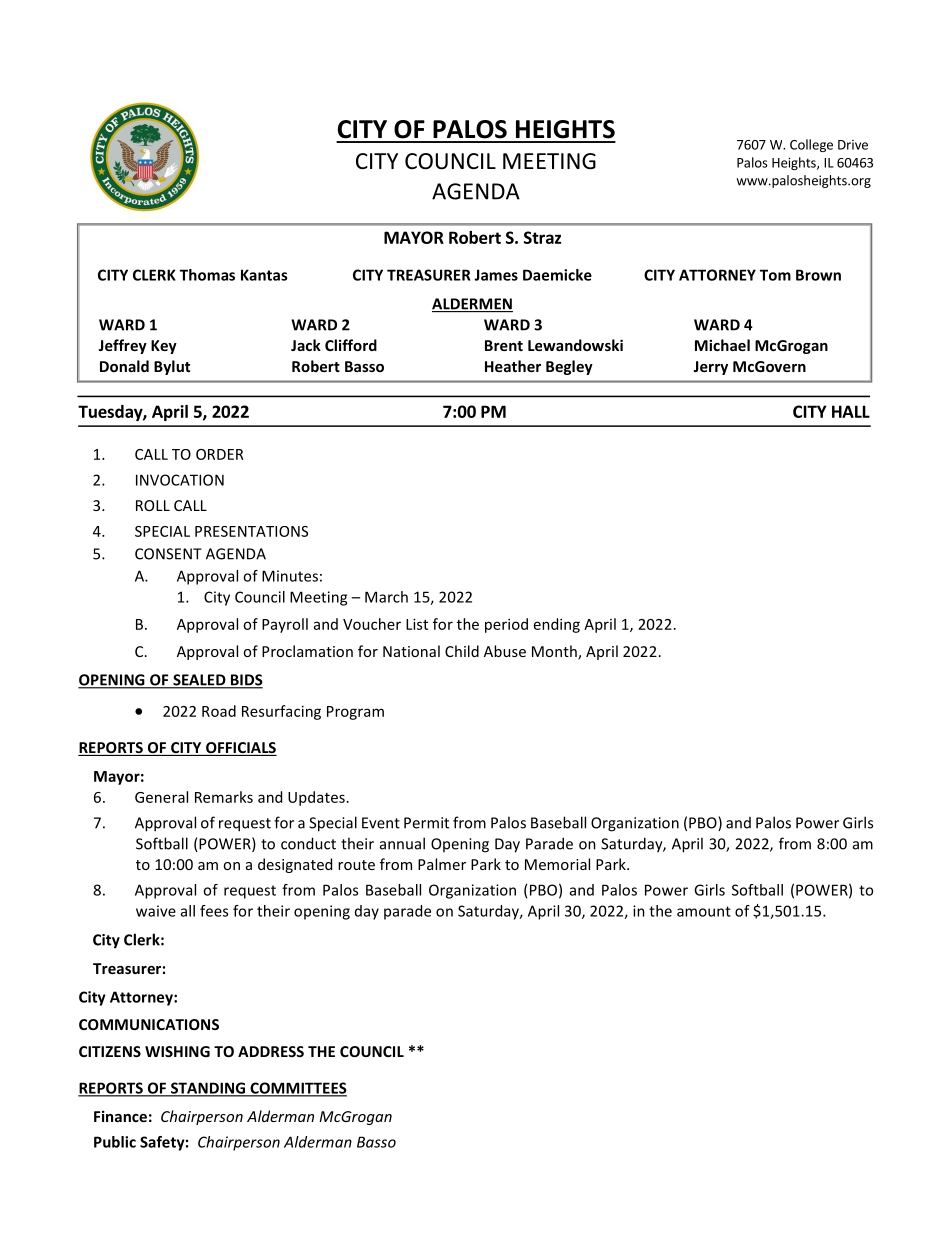  I want to click on ORDER, so click(220, 454).
